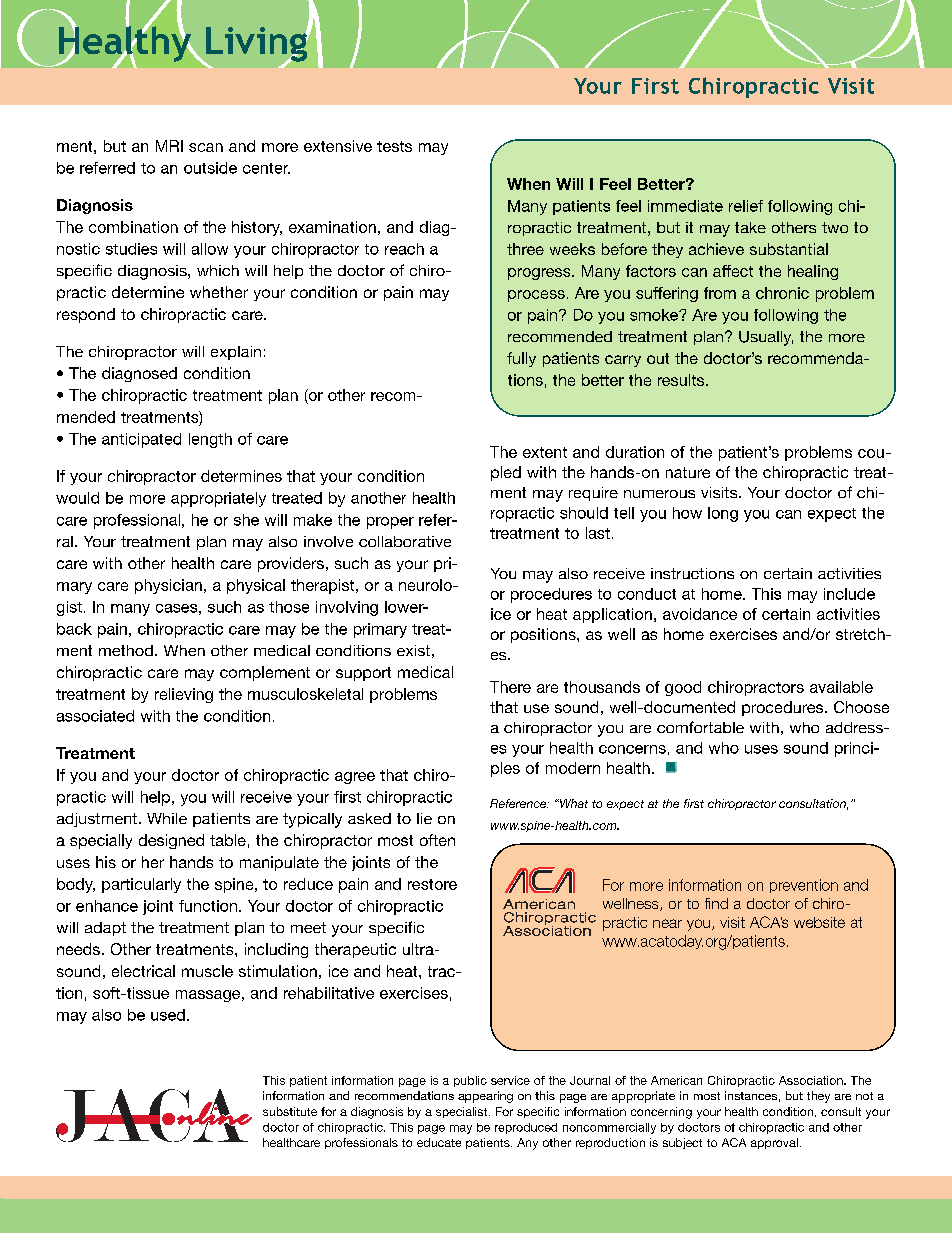 This image has height=1233, width=952. What do you see at coordinates (214, 1113) in the image?
I see `nline` at bounding box center [214, 1113].
